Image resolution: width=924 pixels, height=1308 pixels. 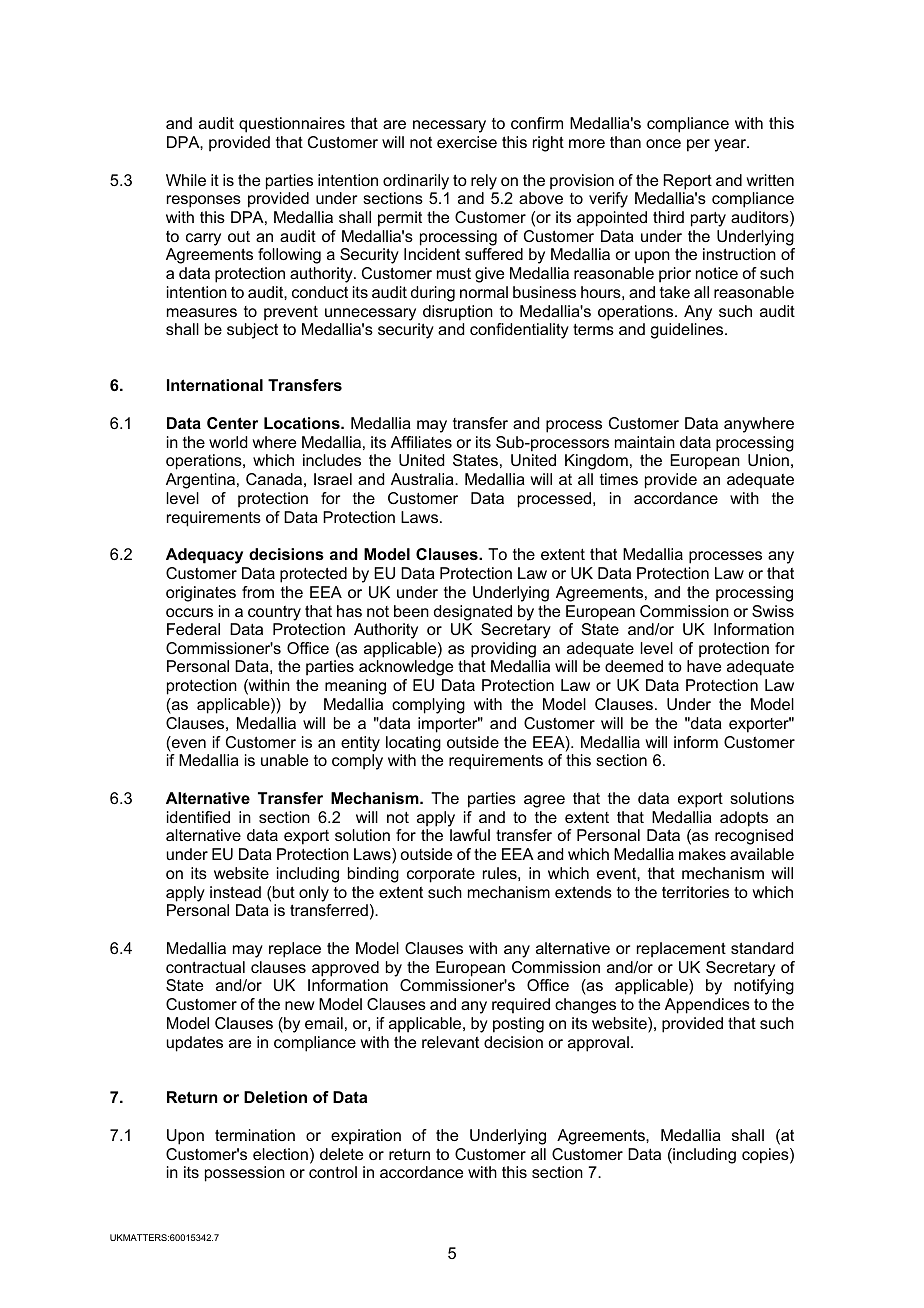 What do you see at coordinates (470, 835) in the image?
I see `lawful` at bounding box center [470, 835].
